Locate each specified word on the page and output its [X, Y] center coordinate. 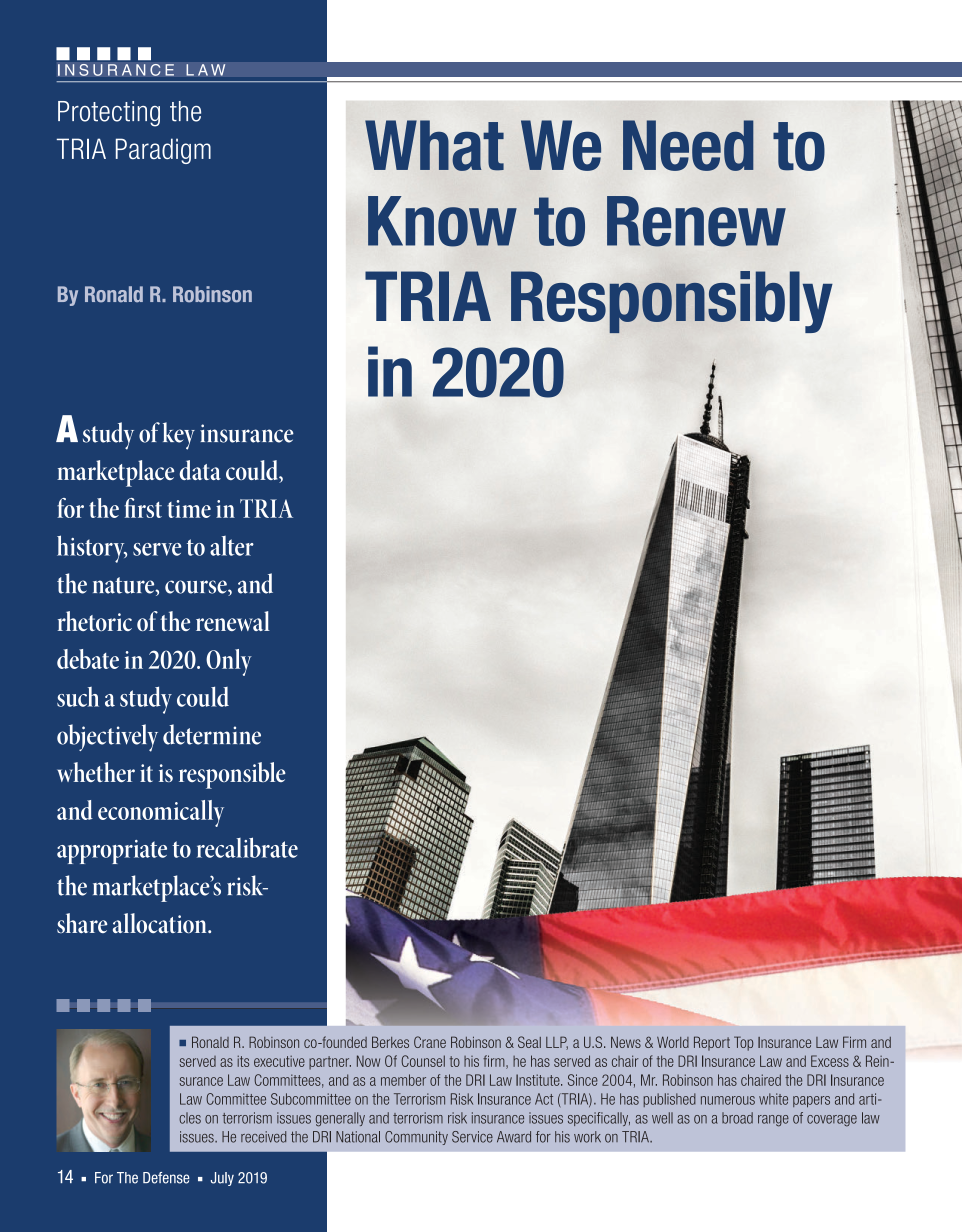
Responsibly [672, 302]
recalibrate [247, 847]
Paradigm [163, 151]
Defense [166, 1178]
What [434, 145]
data [200, 470]
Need [688, 145]
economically [161, 813]
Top [743, 1043]
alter [232, 546]
